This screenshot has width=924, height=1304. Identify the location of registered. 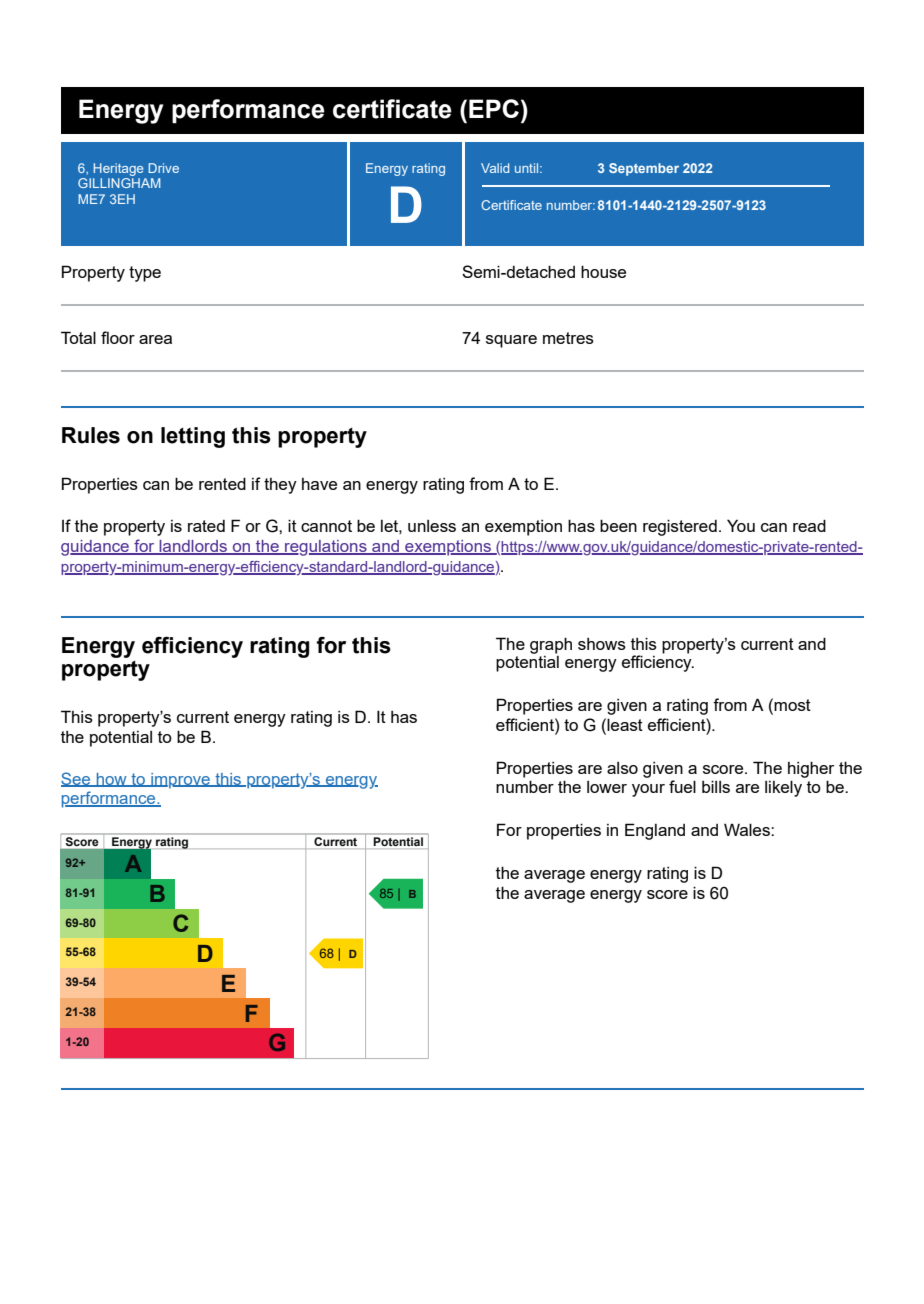
(680, 527).
